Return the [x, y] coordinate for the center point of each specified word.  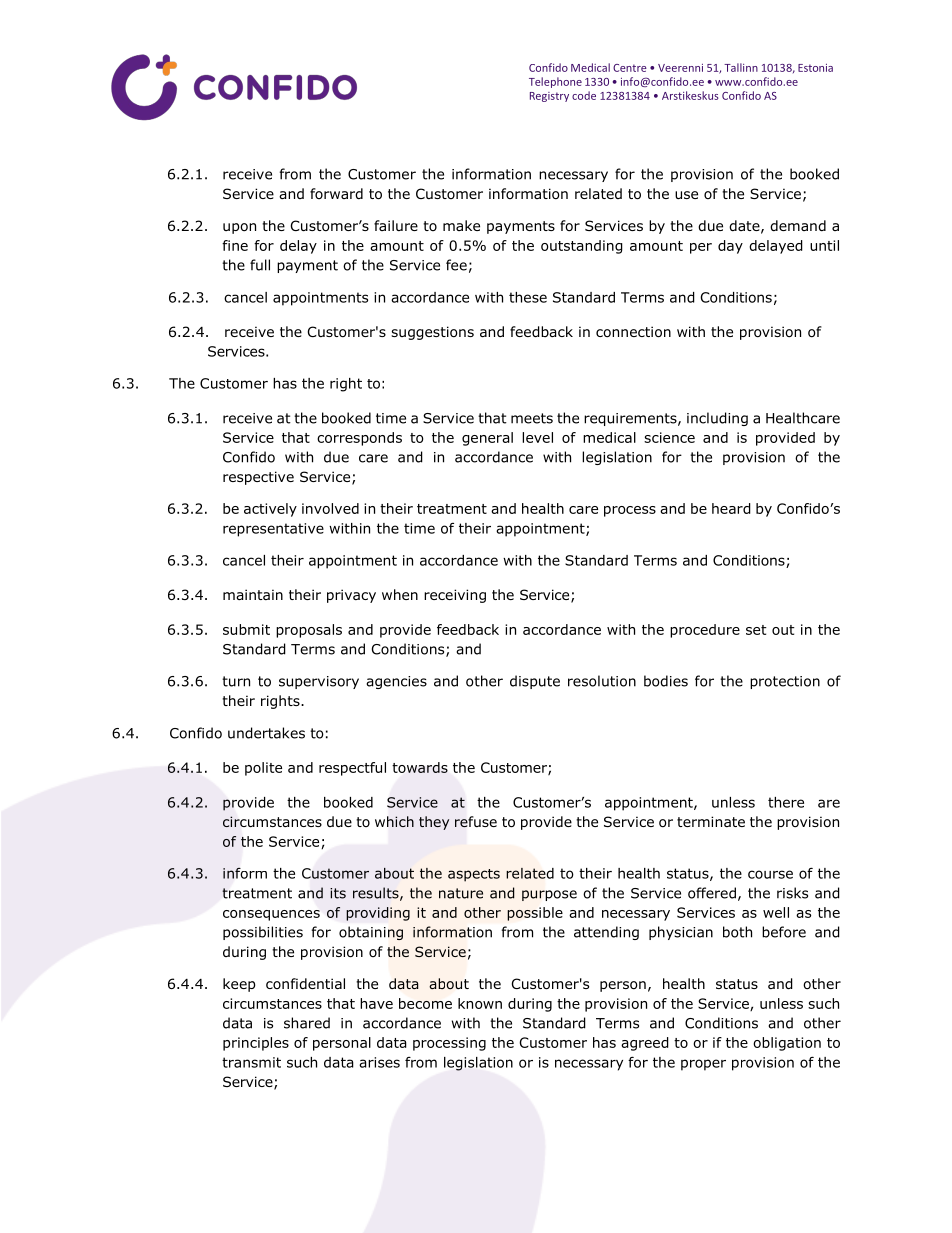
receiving [455, 596]
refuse [476, 822]
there [786, 802]
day [730, 247]
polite [263, 769]
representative [273, 530]
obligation [787, 1044]
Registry [549, 97]
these [528, 297]
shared [307, 1023]
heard [731, 508]
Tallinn [741, 67]
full [260, 265]
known [480, 1003]
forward [336, 193]
